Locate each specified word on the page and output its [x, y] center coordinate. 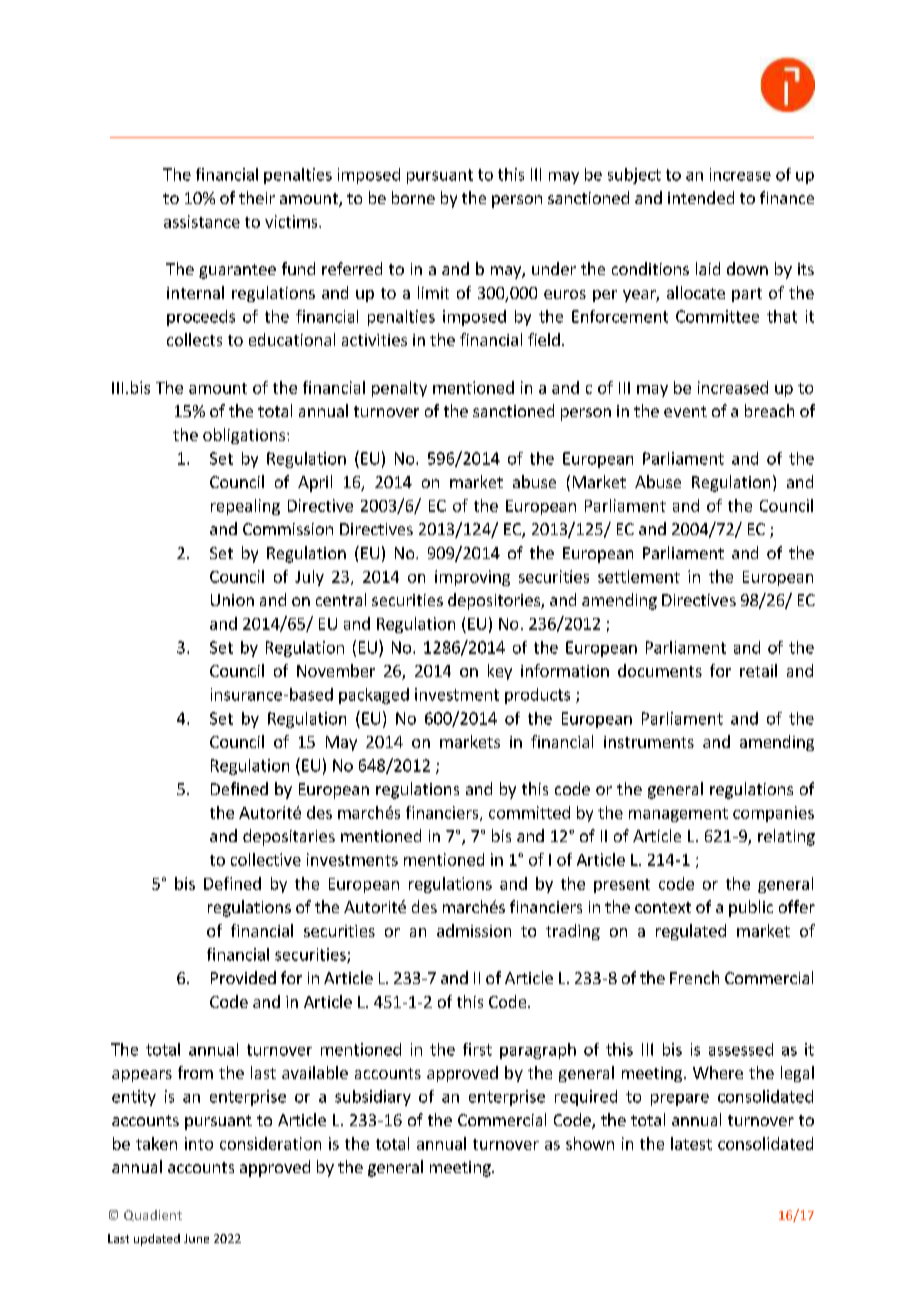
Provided [243, 977]
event [685, 411]
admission [474, 930]
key [500, 672]
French [694, 977]
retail [758, 670]
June [196, 1238]
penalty [399, 389]
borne [413, 197]
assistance [202, 221]
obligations [245, 436]
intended [701, 197]
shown [590, 1143]
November [336, 670]
